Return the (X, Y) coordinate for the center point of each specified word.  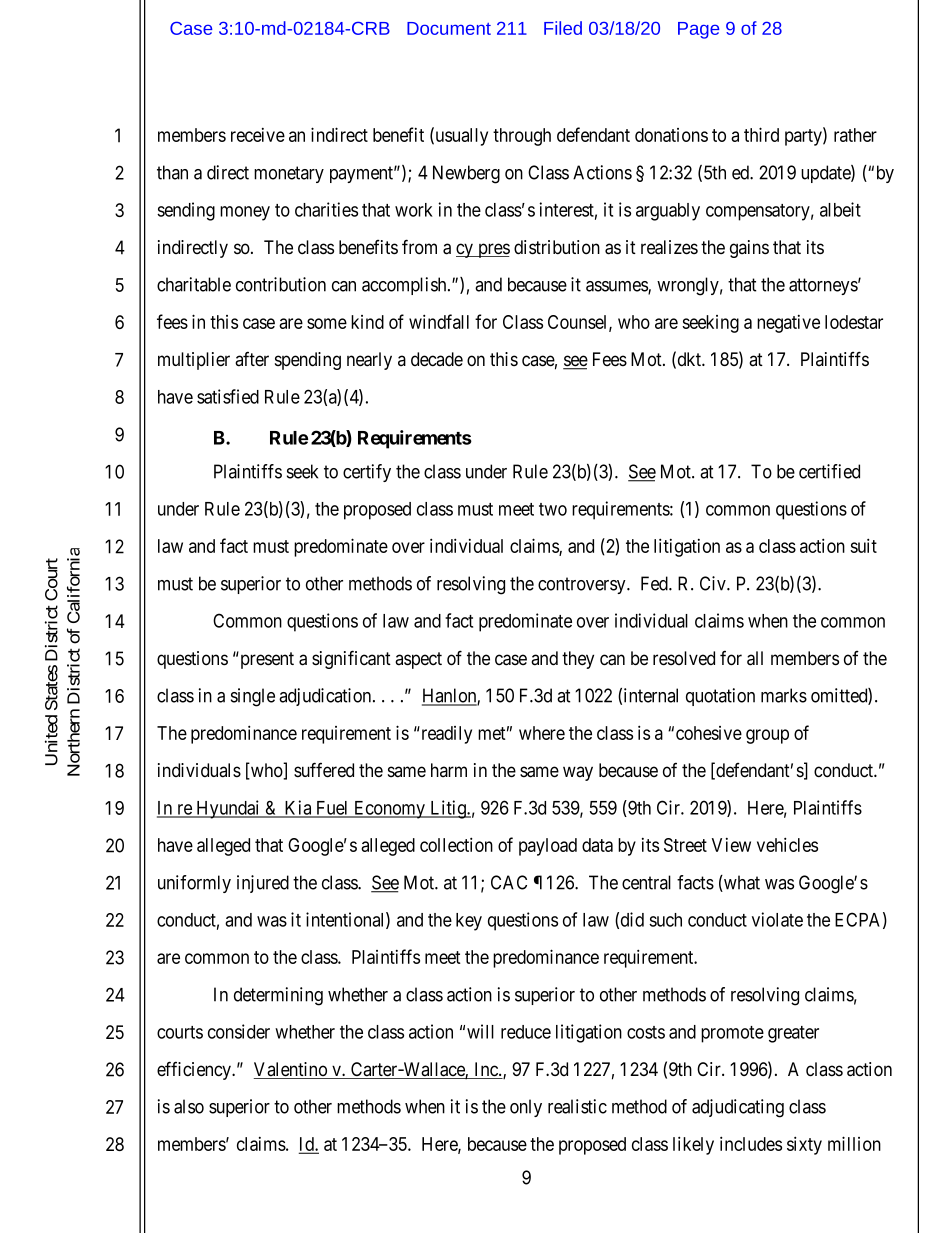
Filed (563, 28)
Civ (714, 583)
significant (351, 659)
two (553, 509)
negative (788, 324)
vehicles (787, 844)
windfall (439, 321)
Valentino (291, 1070)
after (252, 359)
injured (263, 884)
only (526, 1108)
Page (698, 30)
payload (548, 847)
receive (258, 135)
